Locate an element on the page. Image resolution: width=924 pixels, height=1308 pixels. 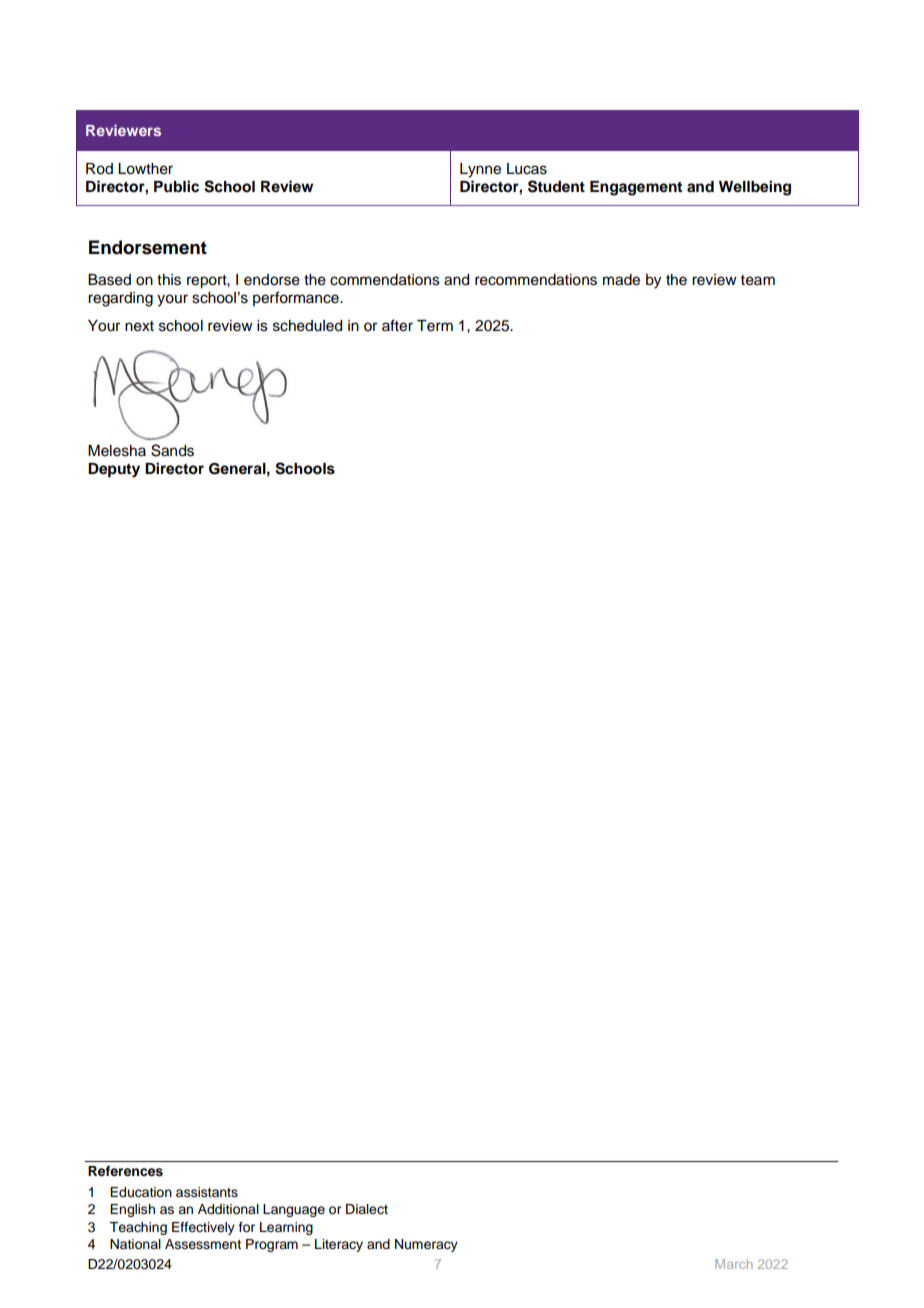
Numeracy is located at coordinates (426, 1245).
